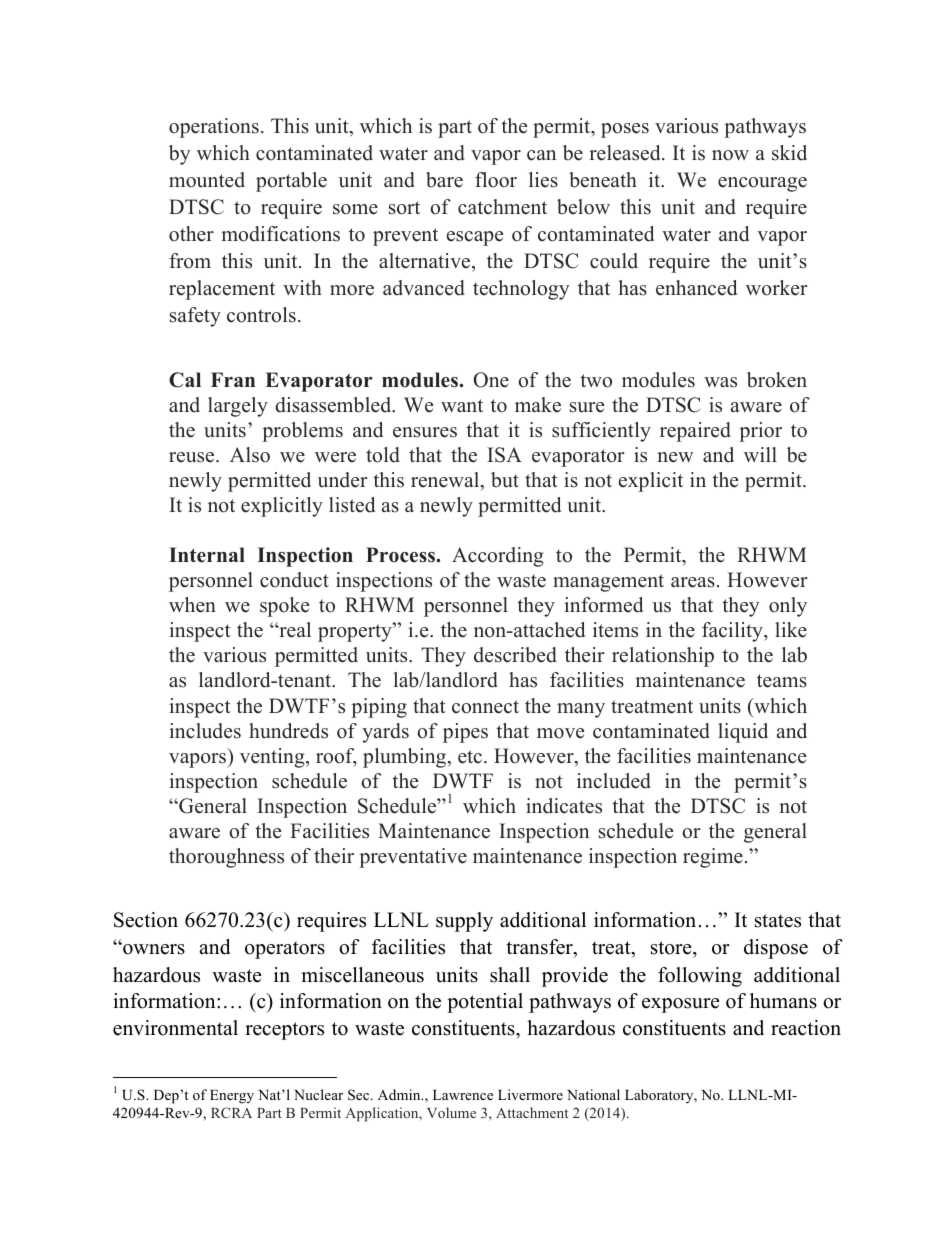 This screenshot has width=952, height=1233. What do you see at coordinates (806, 1028) in the screenshot?
I see `reaction` at bounding box center [806, 1028].
